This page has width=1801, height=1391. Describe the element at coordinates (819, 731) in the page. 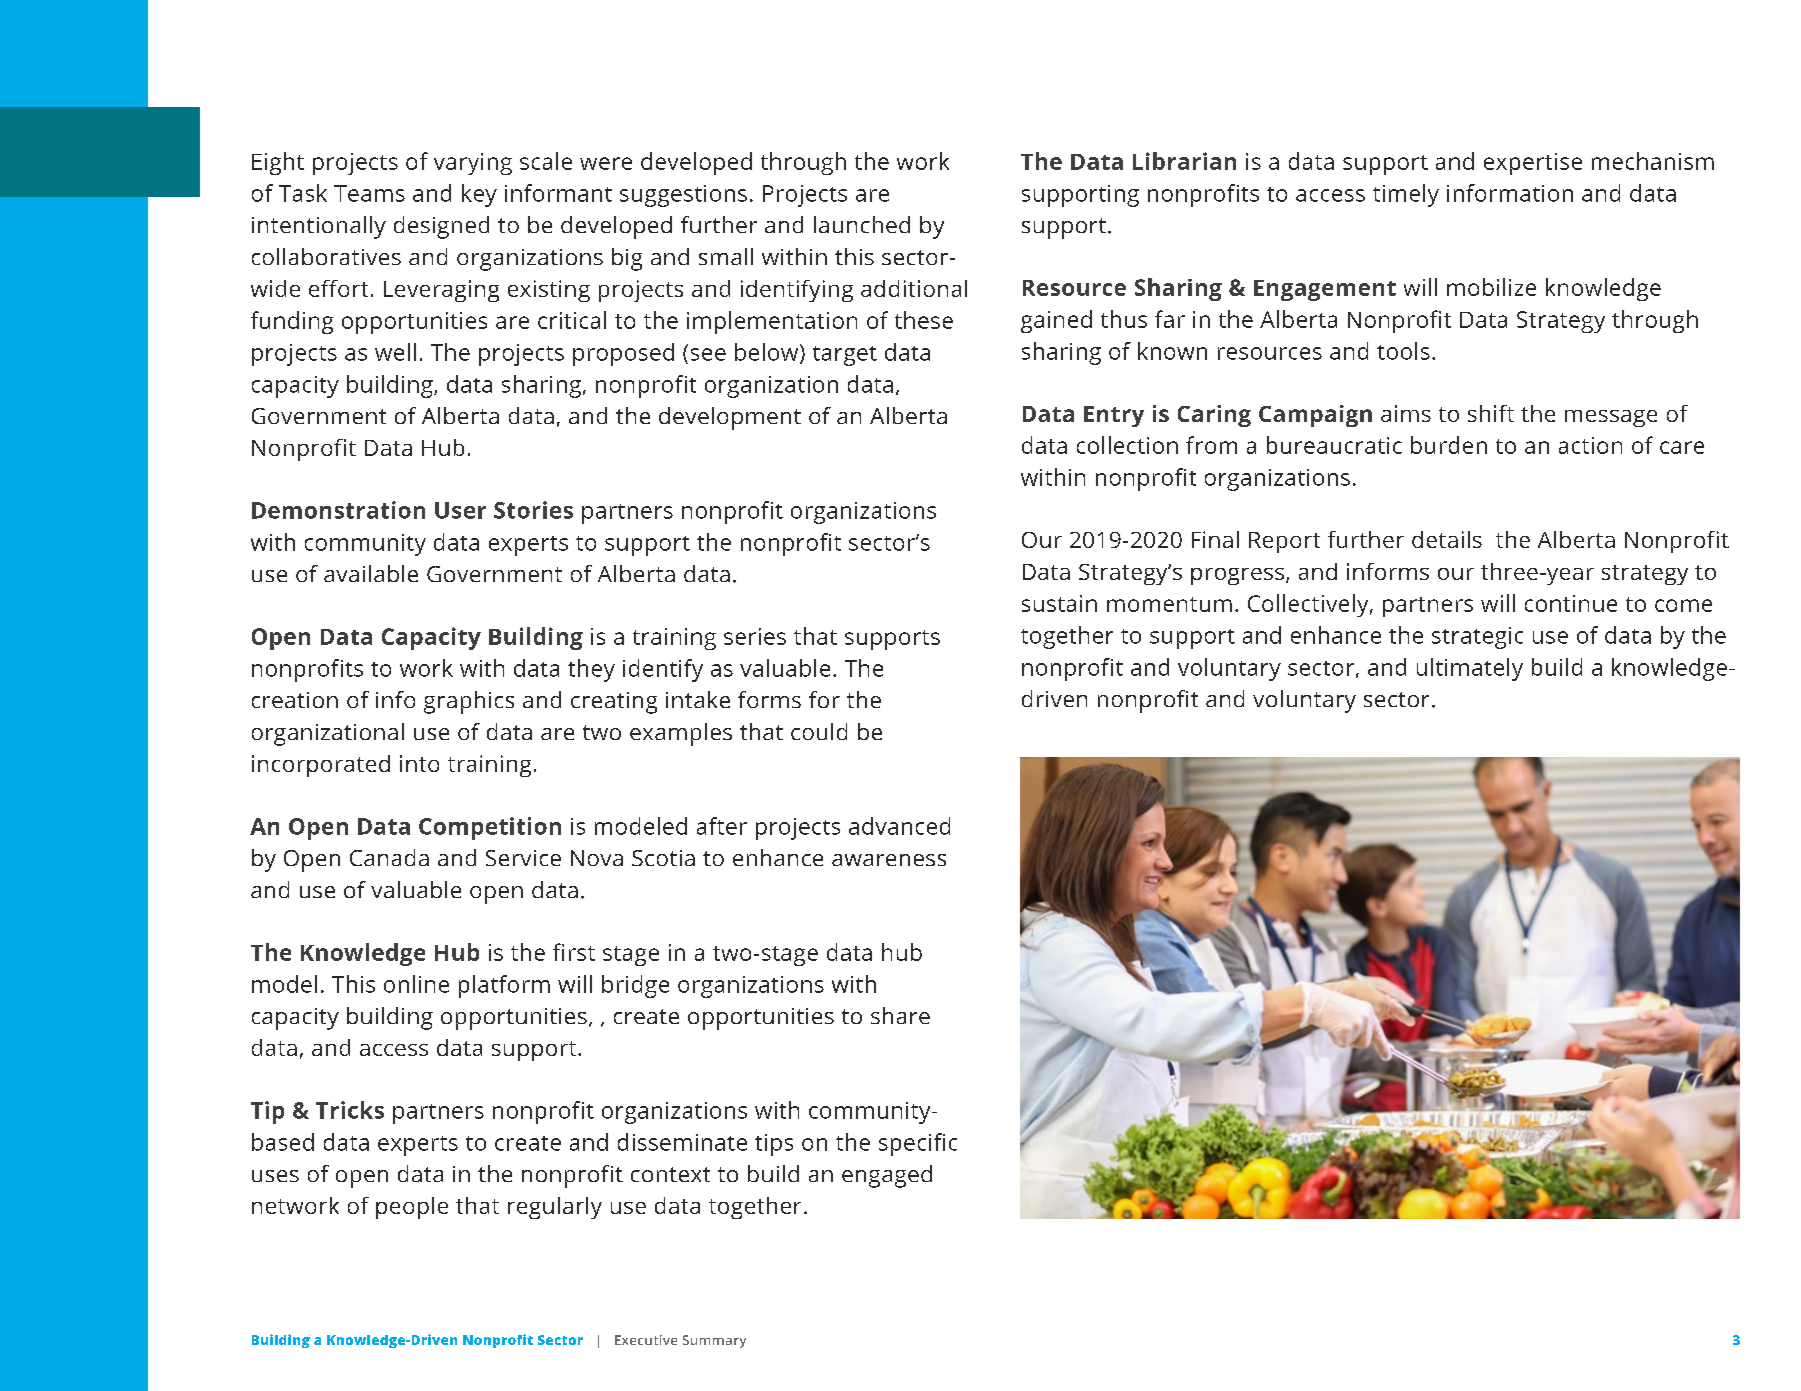

I see `could` at that location.
